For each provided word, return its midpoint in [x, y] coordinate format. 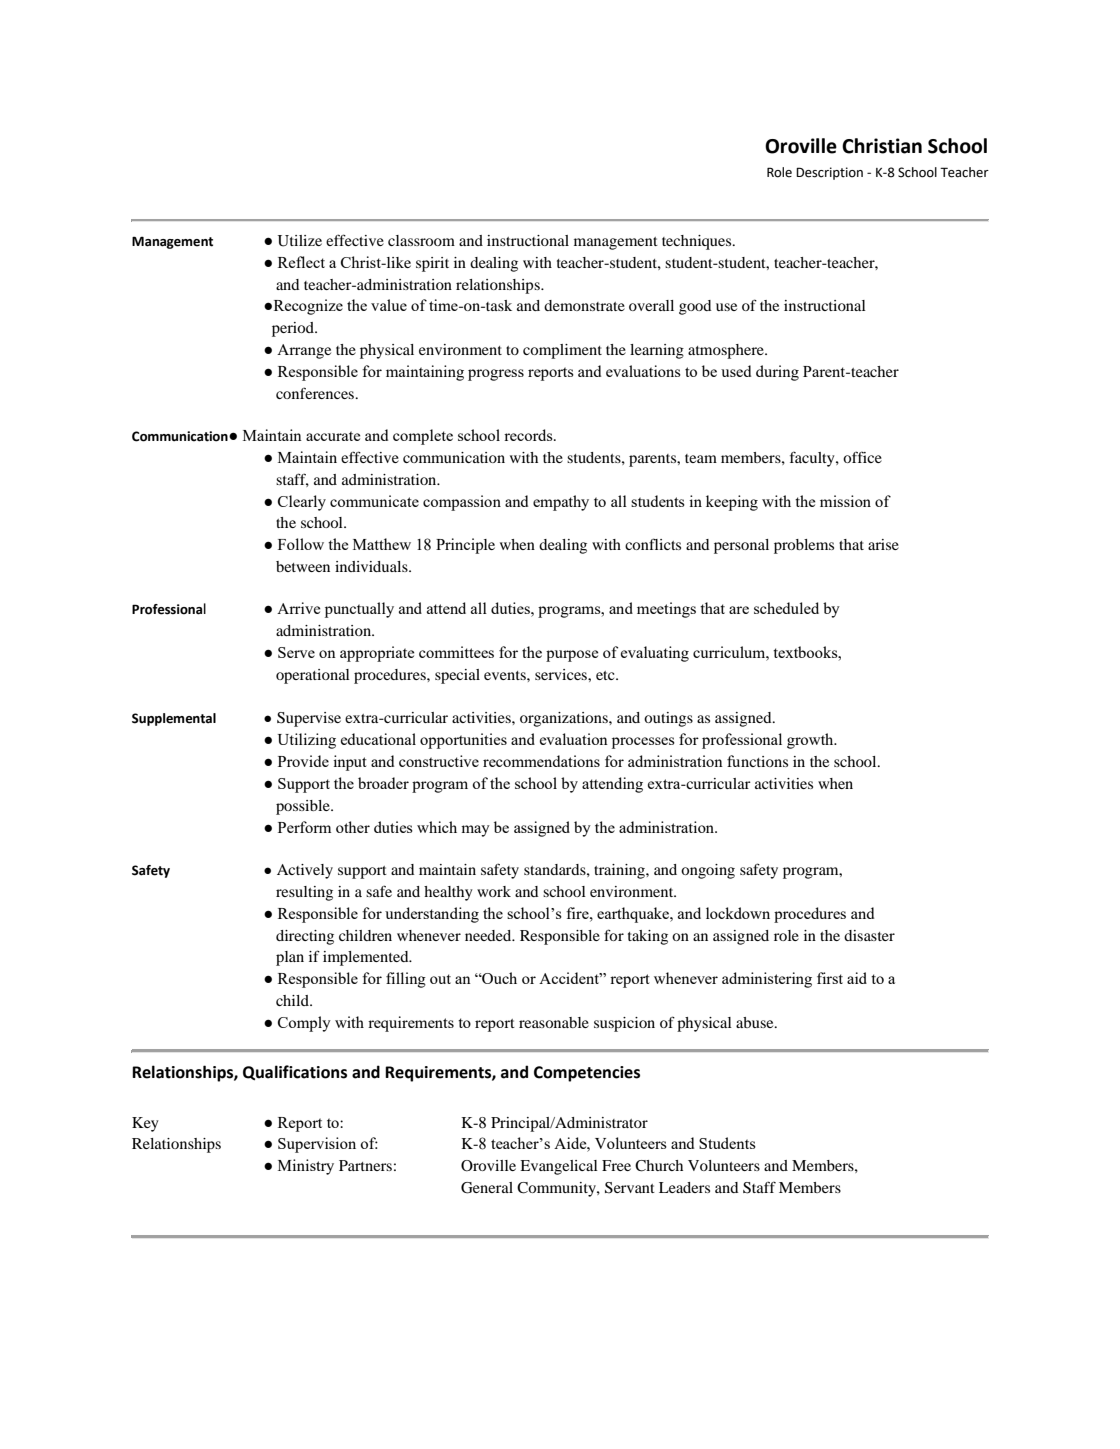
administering [767, 980]
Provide [303, 761]
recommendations [541, 761]
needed [489, 935]
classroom [421, 240]
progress [496, 375]
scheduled [786, 608]
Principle [465, 546]
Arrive [298, 608]
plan [290, 958]
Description [829, 173]
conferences [316, 393]
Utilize [300, 241]
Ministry [306, 1167]
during [777, 373]
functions [757, 761]
